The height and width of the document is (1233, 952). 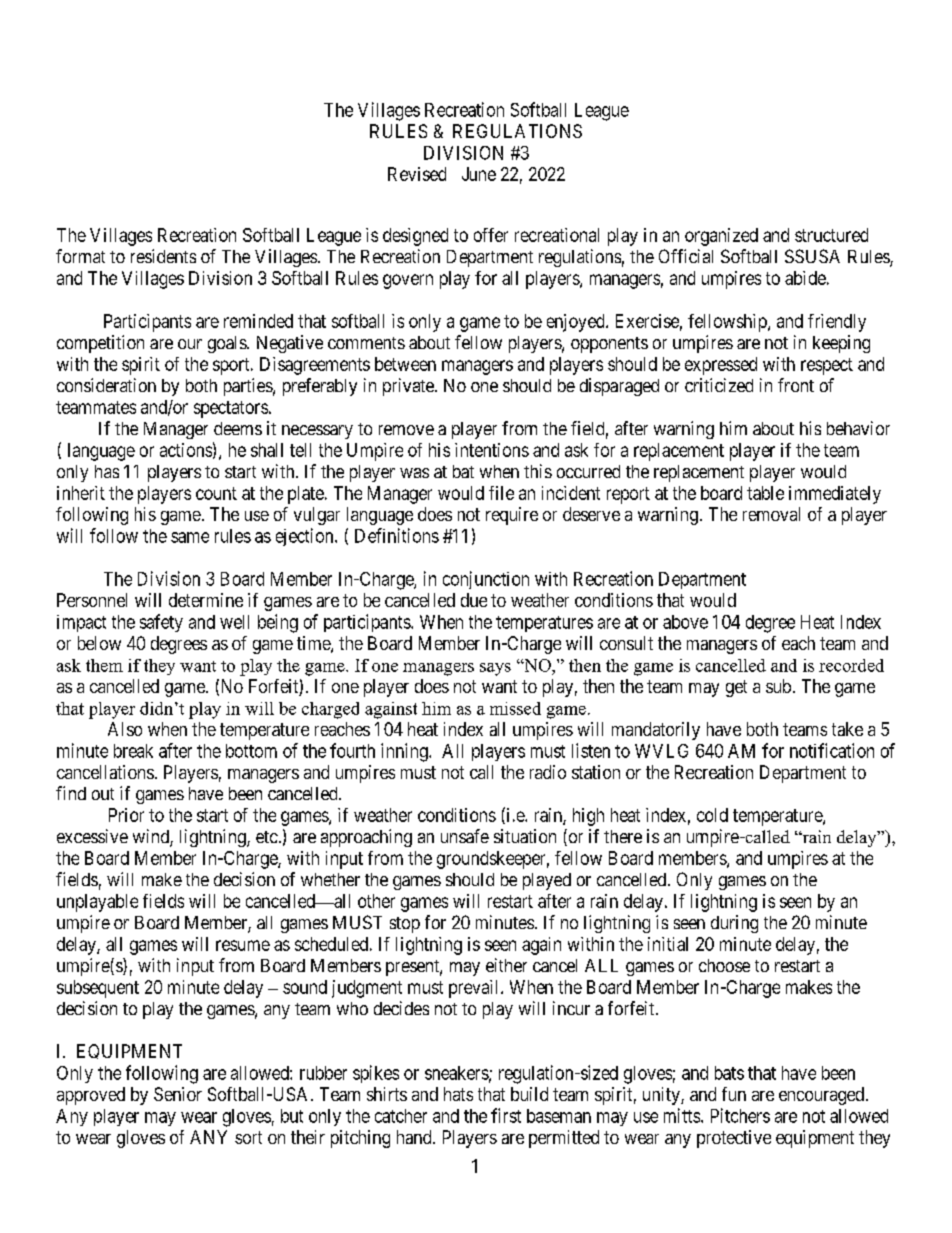 What do you see at coordinates (495, 669) in the document?
I see `says` at bounding box center [495, 669].
